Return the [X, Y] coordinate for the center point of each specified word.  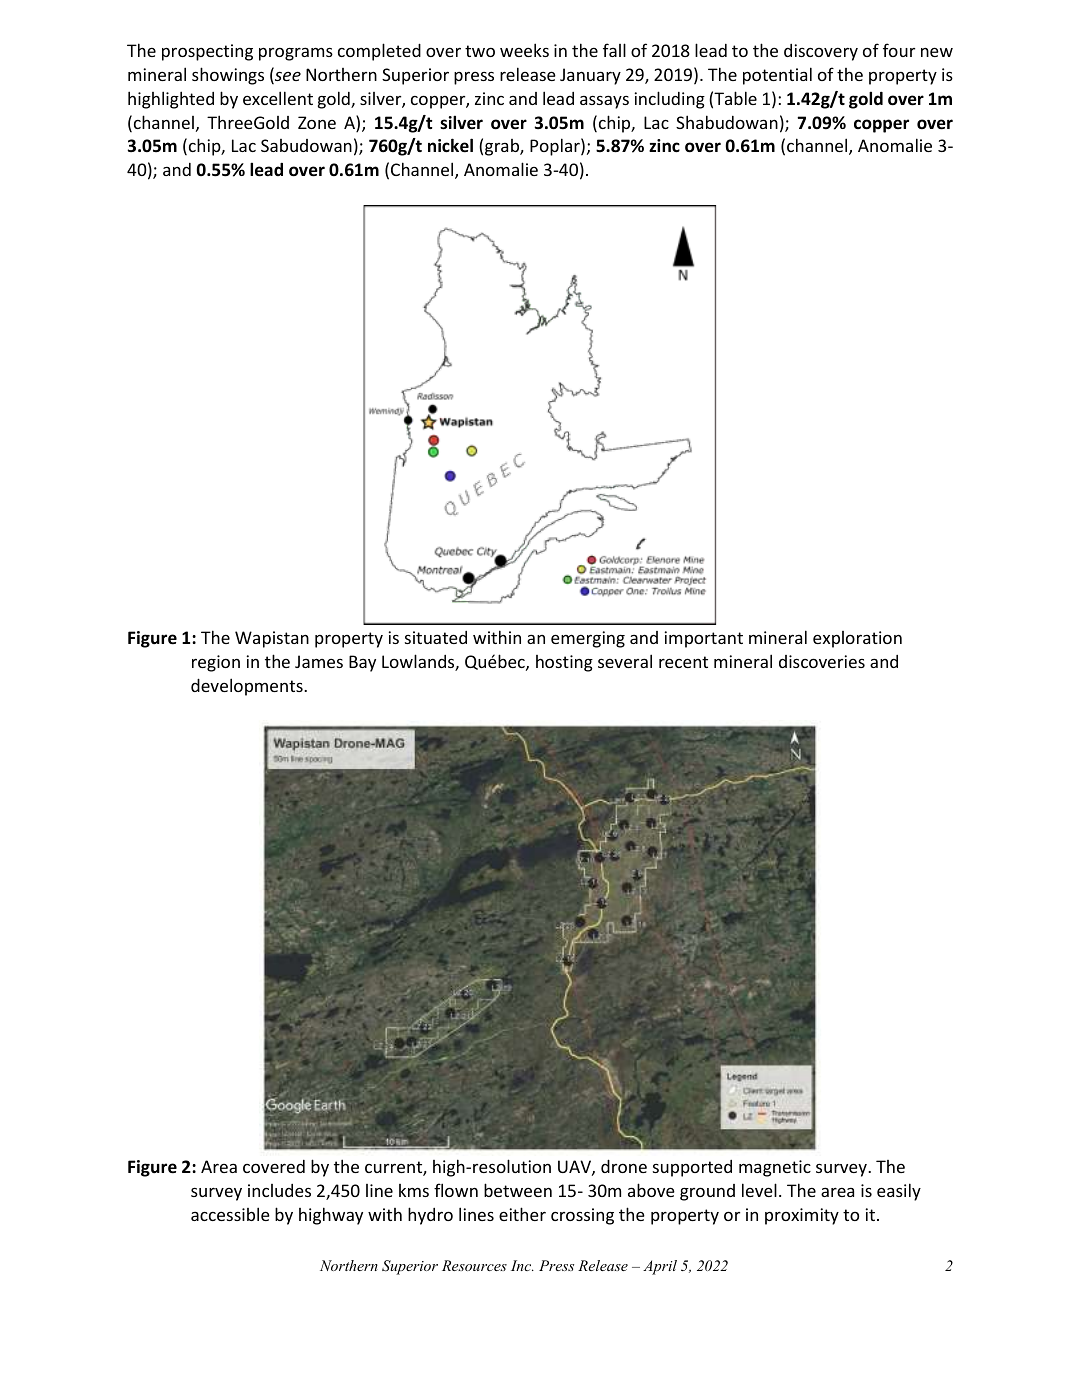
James [319, 661]
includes [279, 1190]
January [590, 76]
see [287, 77]
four [899, 50]
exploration [857, 639]
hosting [564, 663]
